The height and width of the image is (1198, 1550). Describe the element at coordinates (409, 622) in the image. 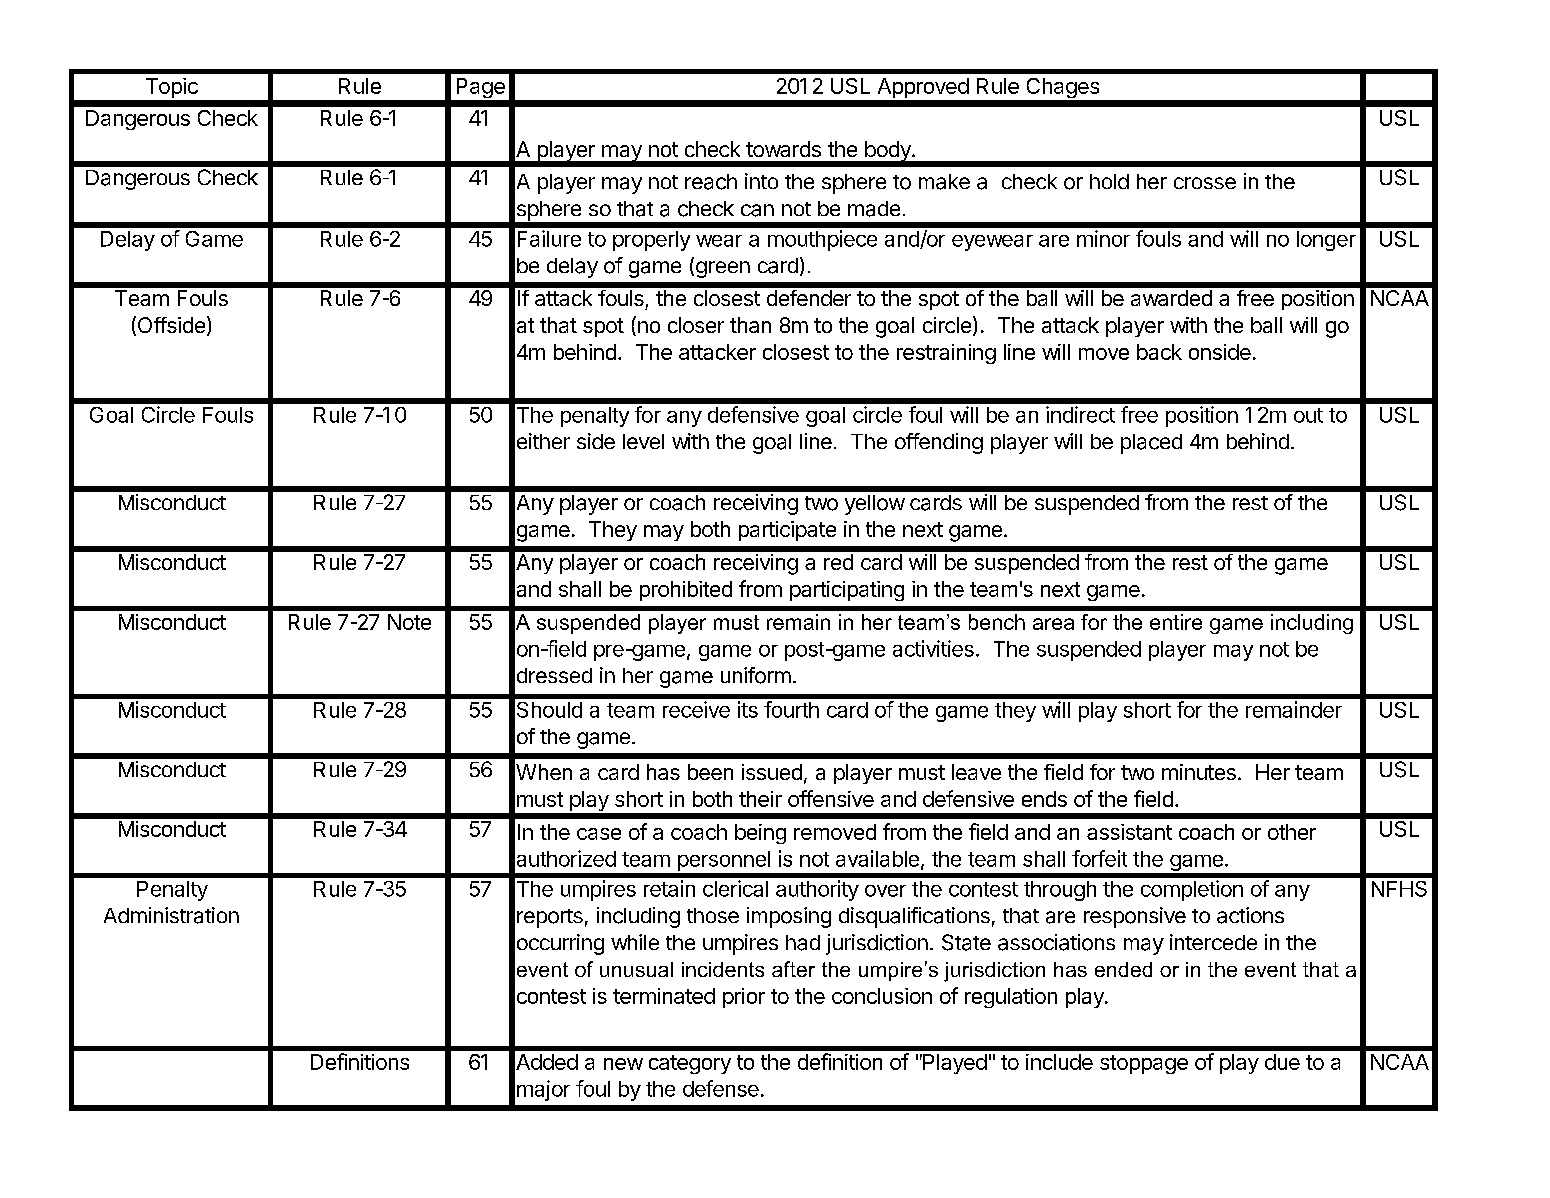

I see `Note` at that location.
